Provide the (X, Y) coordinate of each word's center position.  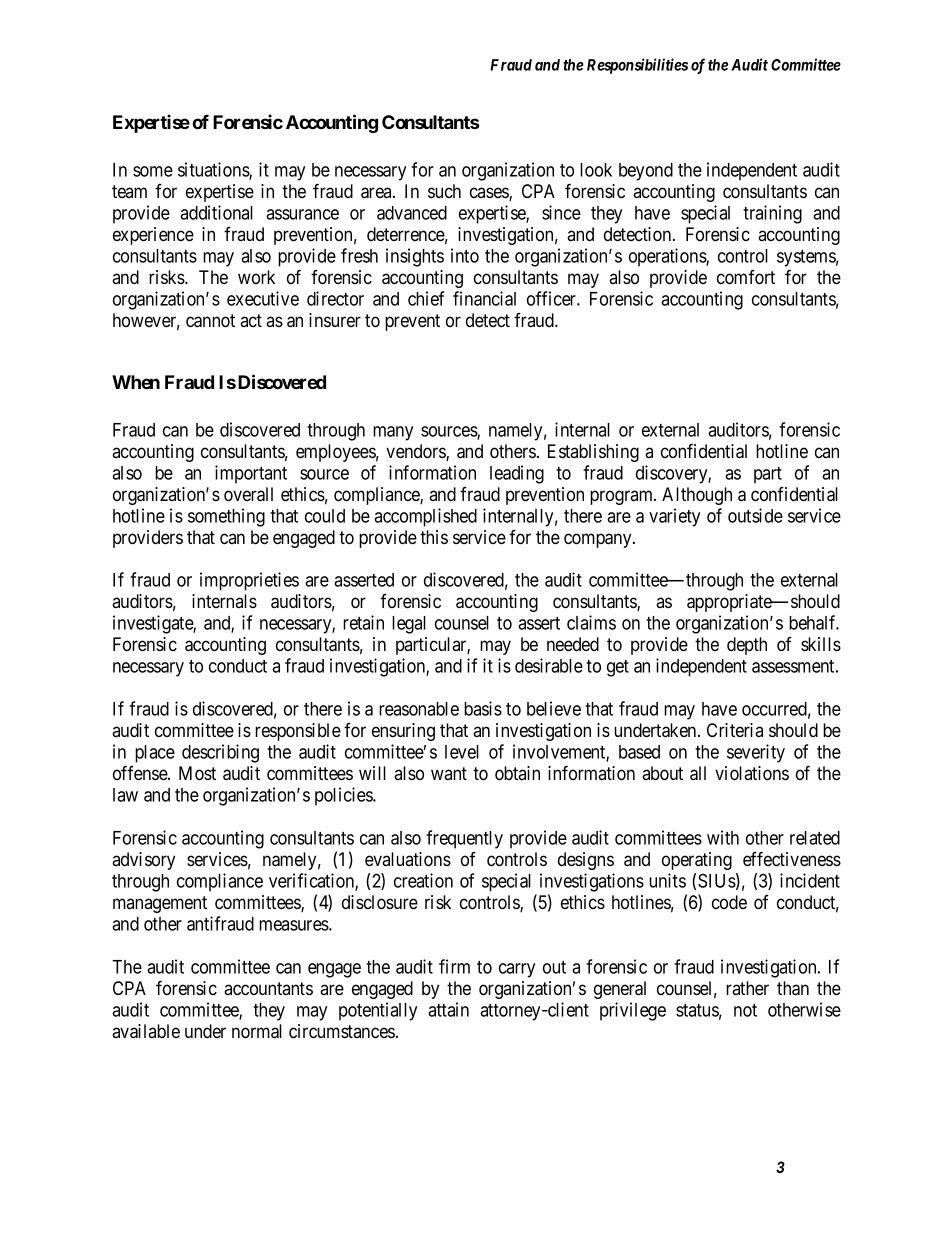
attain (448, 1009)
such (444, 191)
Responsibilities (637, 66)
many (393, 433)
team (129, 191)
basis (483, 708)
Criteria (735, 730)
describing (220, 753)
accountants (268, 988)
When (136, 382)
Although (697, 496)
